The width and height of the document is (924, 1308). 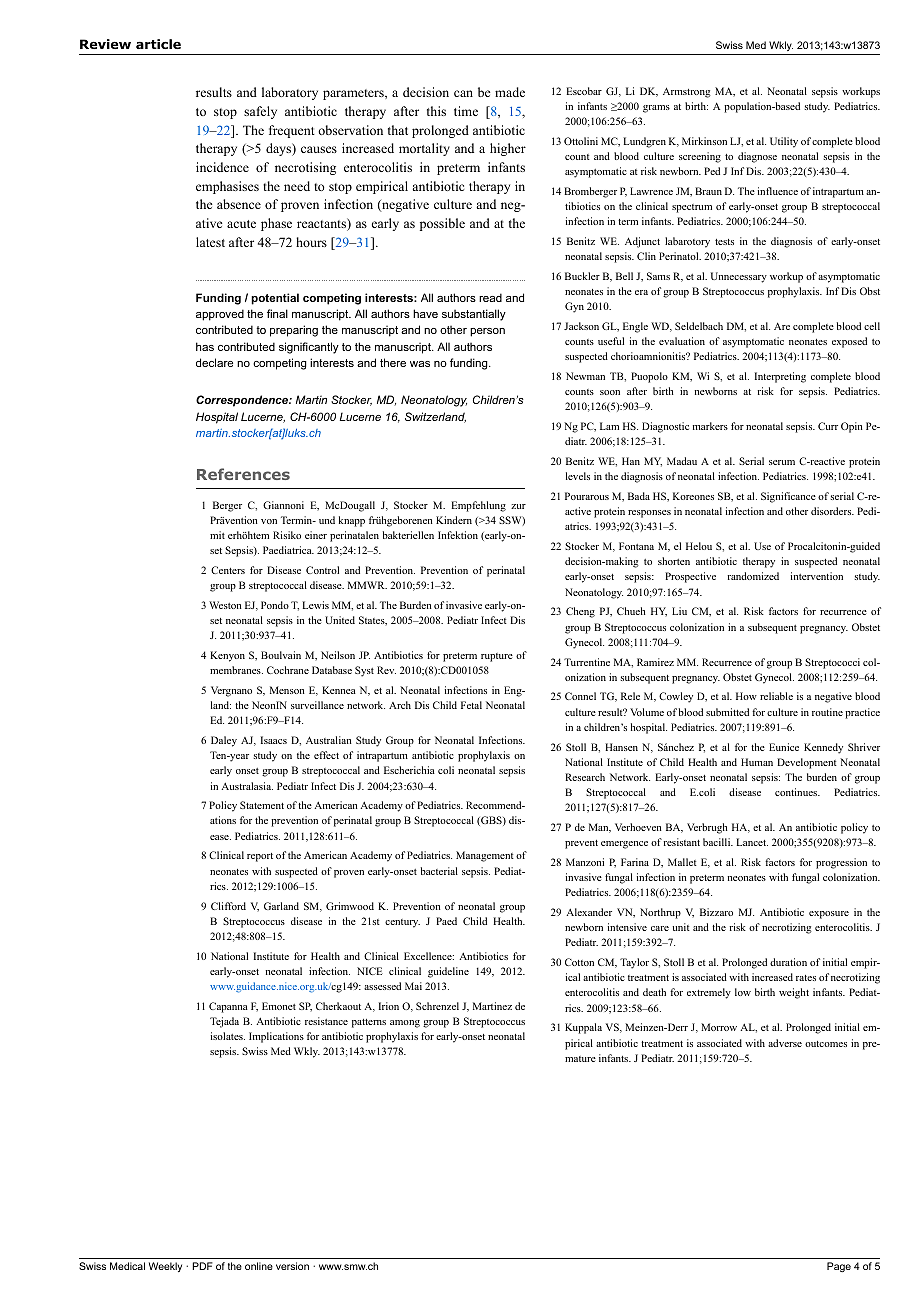 What do you see at coordinates (485, 856) in the document?
I see `Management` at bounding box center [485, 856].
